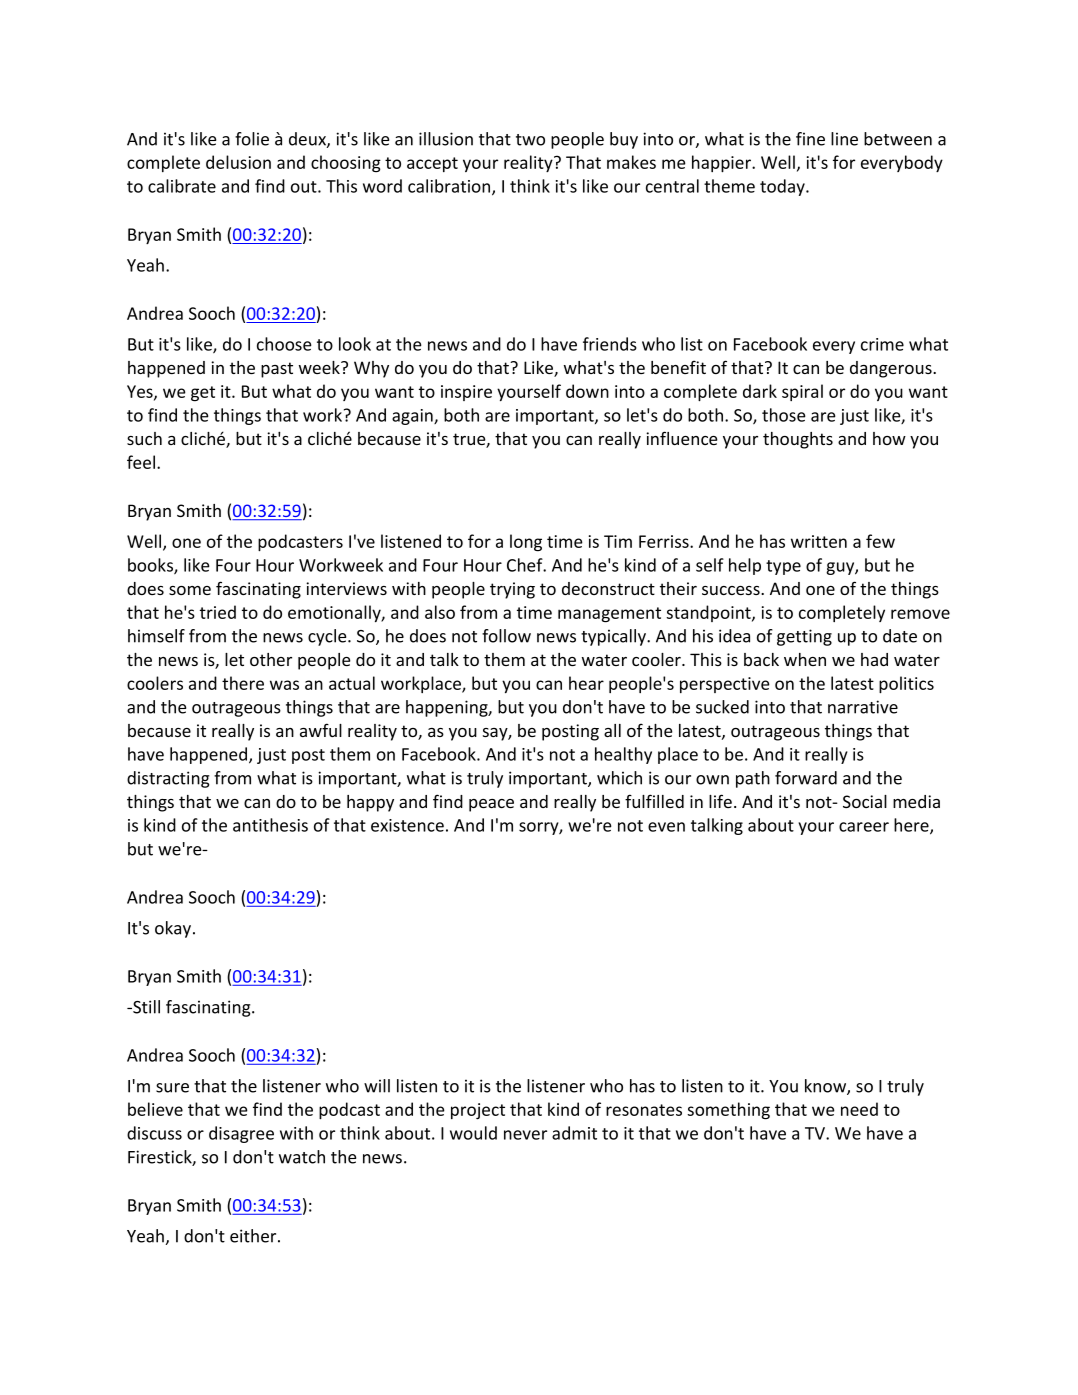 This screenshot has width=1078, height=1395. I want to click on fine, so click(810, 139).
